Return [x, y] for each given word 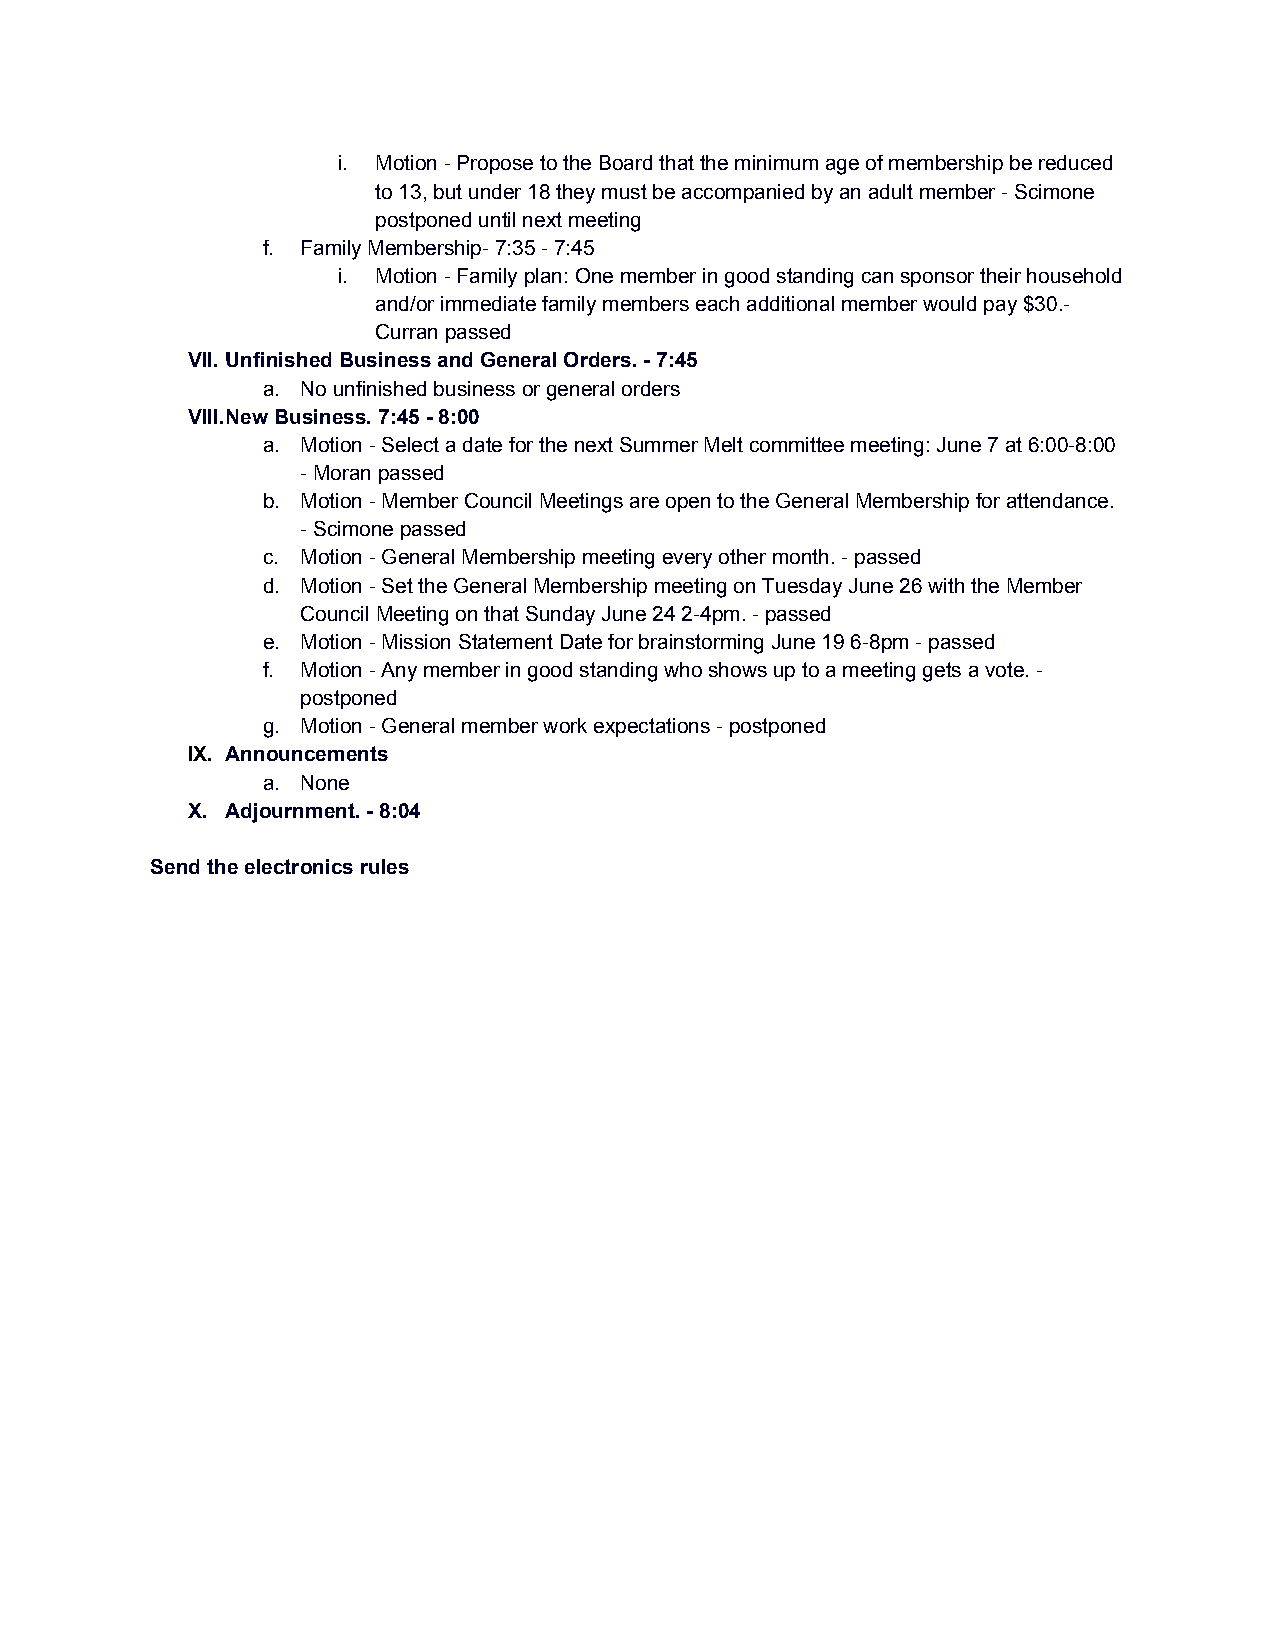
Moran [342, 472]
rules [385, 866]
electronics [299, 866]
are [644, 502]
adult [891, 191]
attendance [1057, 500]
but [448, 191]
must [624, 191]
